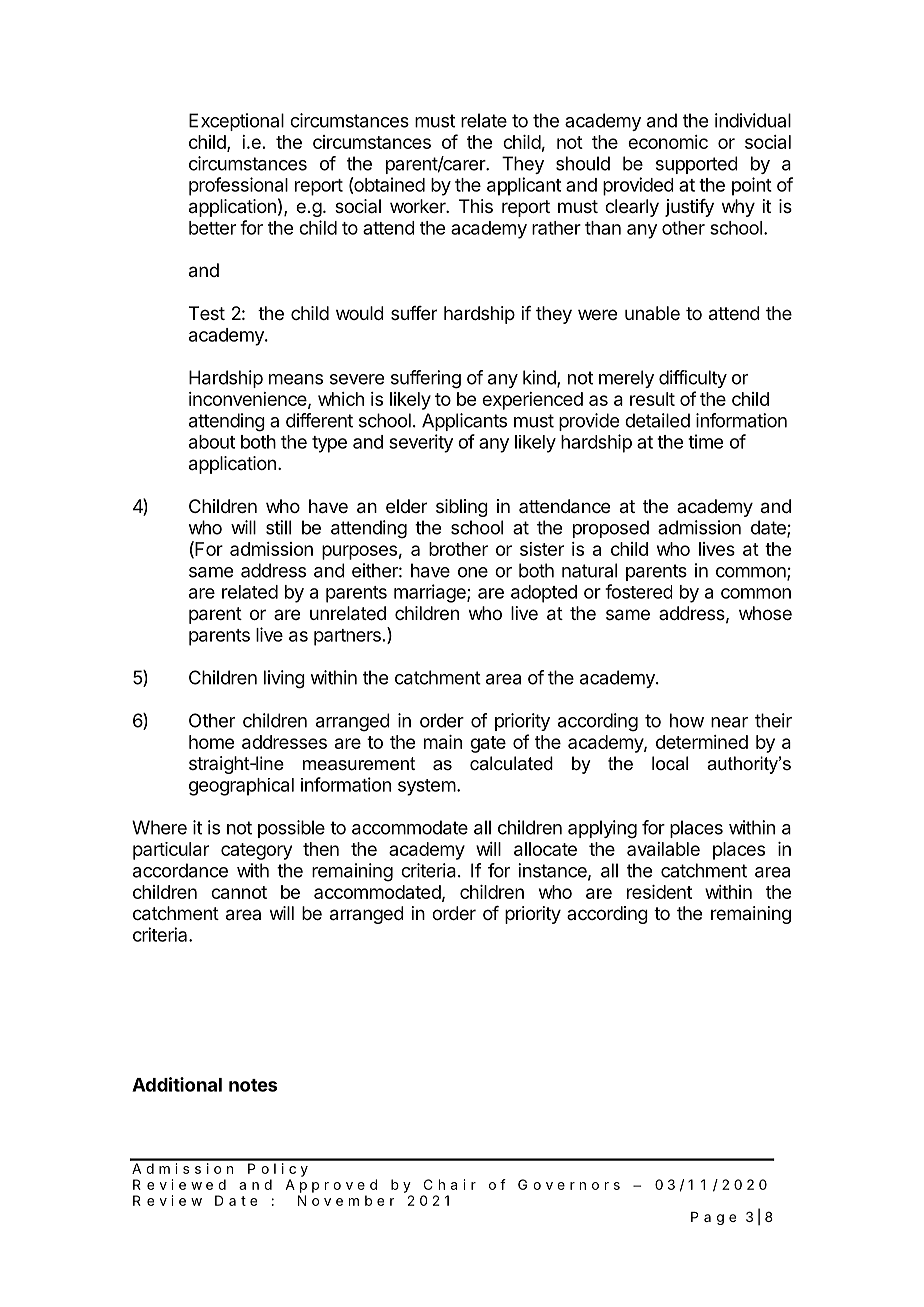 The width and height of the screenshot is (924, 1307). I want to click on system, so click(427, 787).
